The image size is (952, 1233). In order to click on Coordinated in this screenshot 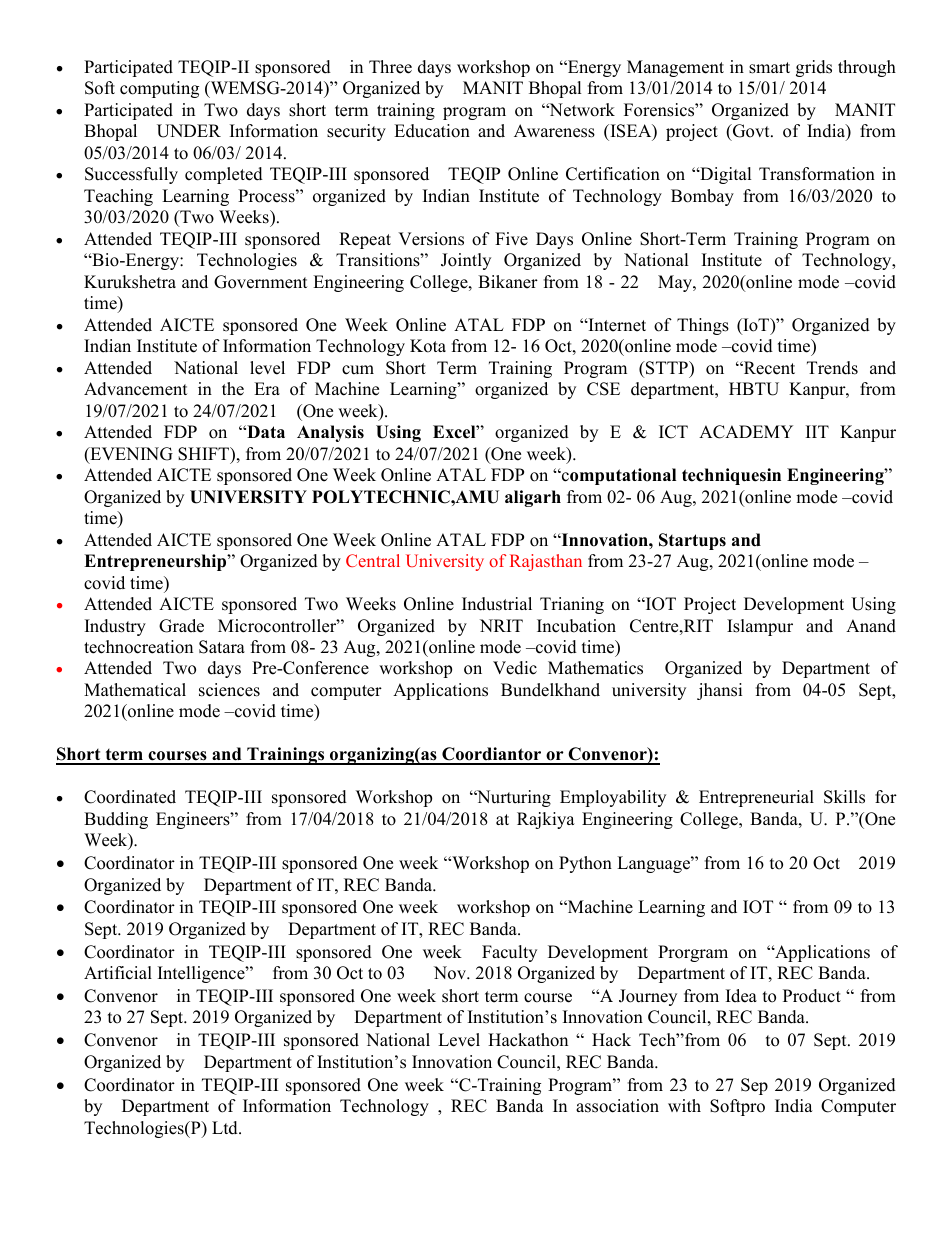, I will do `click(130, 797)`.
